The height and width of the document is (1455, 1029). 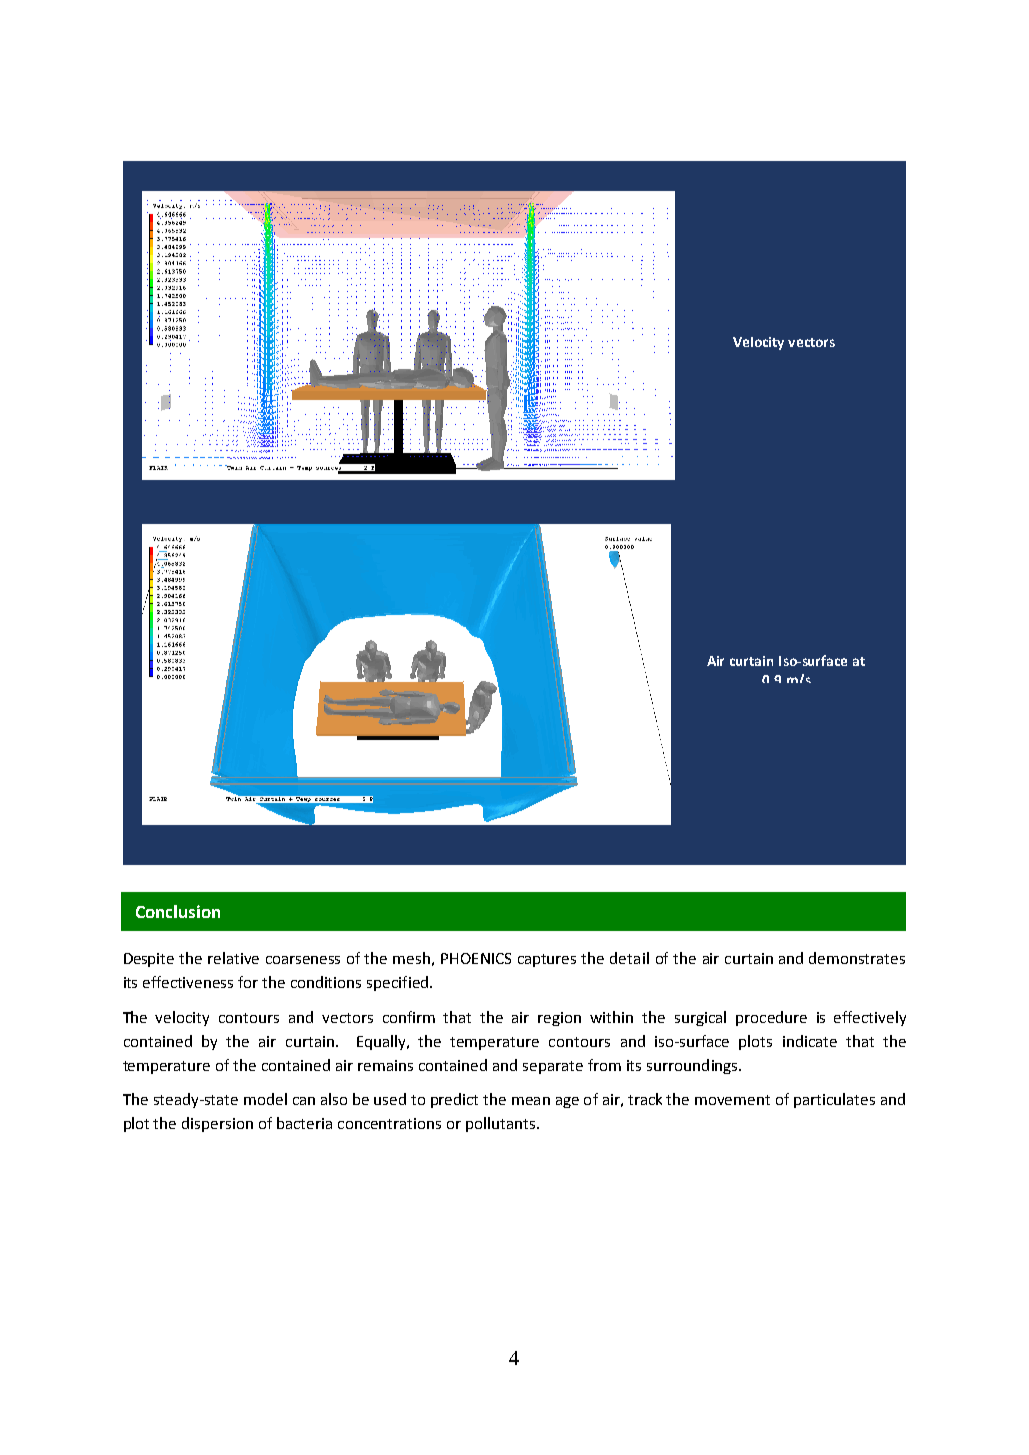 What do you see at coordinates (771, 1018) in the document?
I see `procedure` at bounding box center [771, 1018].
